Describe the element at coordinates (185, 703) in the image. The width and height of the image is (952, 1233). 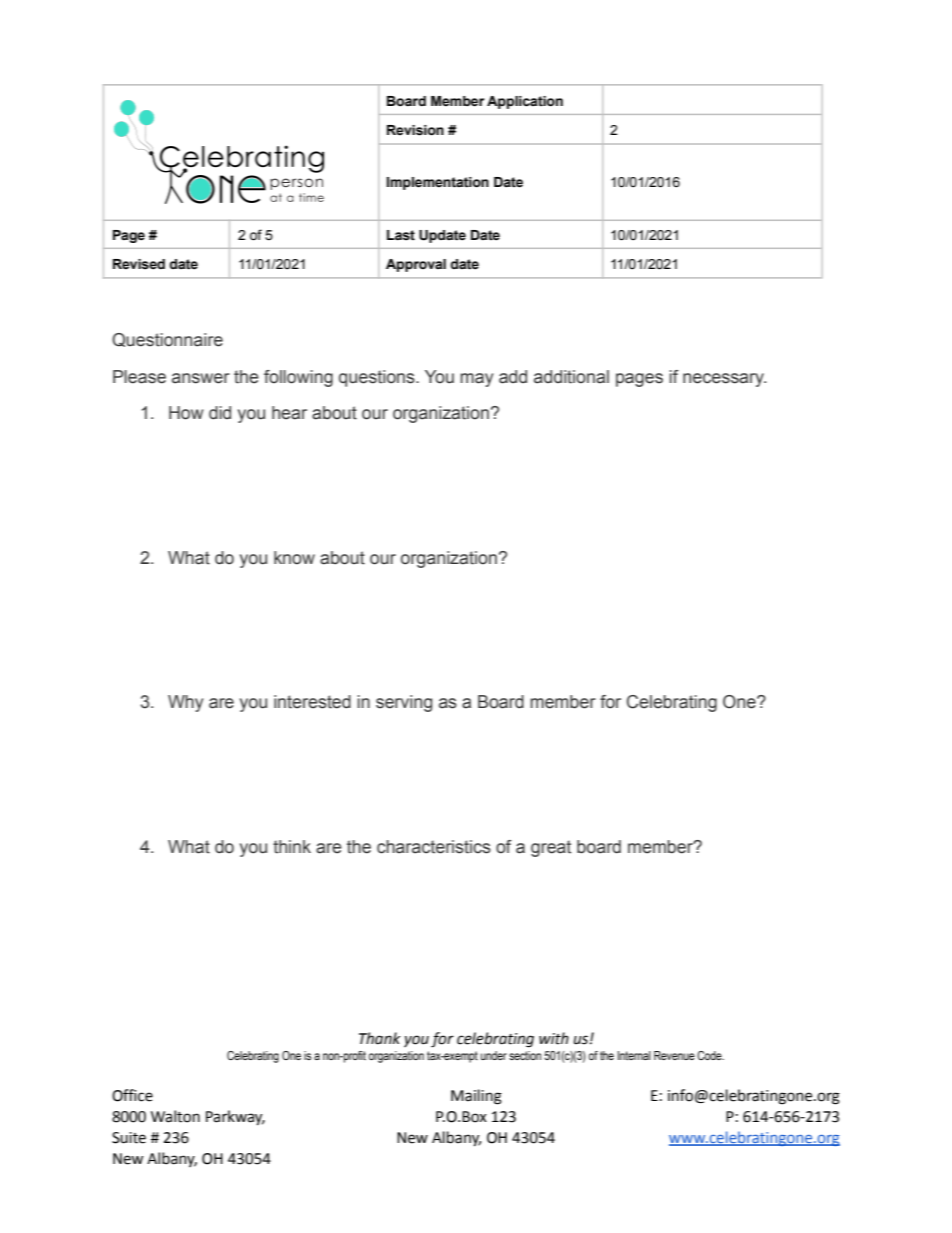
I see `Why` at that location.
